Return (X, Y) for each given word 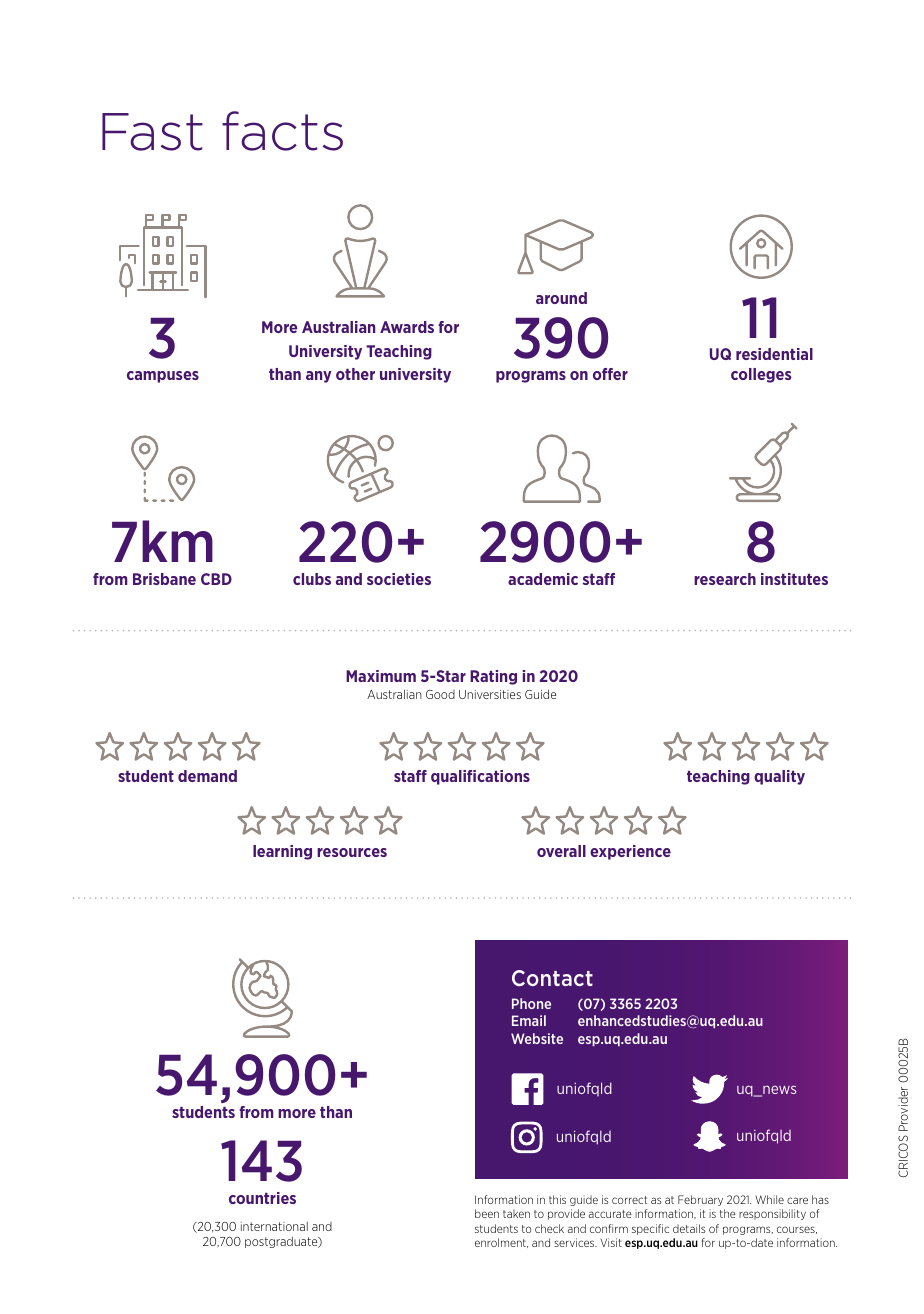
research (725, 579)
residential (774, 354)
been (487, 1213)
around (561, 298)
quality (779, 777)
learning (282, 852)
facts (282, 131)
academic (543, 579)
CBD (216, 579)
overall (561, 851)
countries (262, 1198)
